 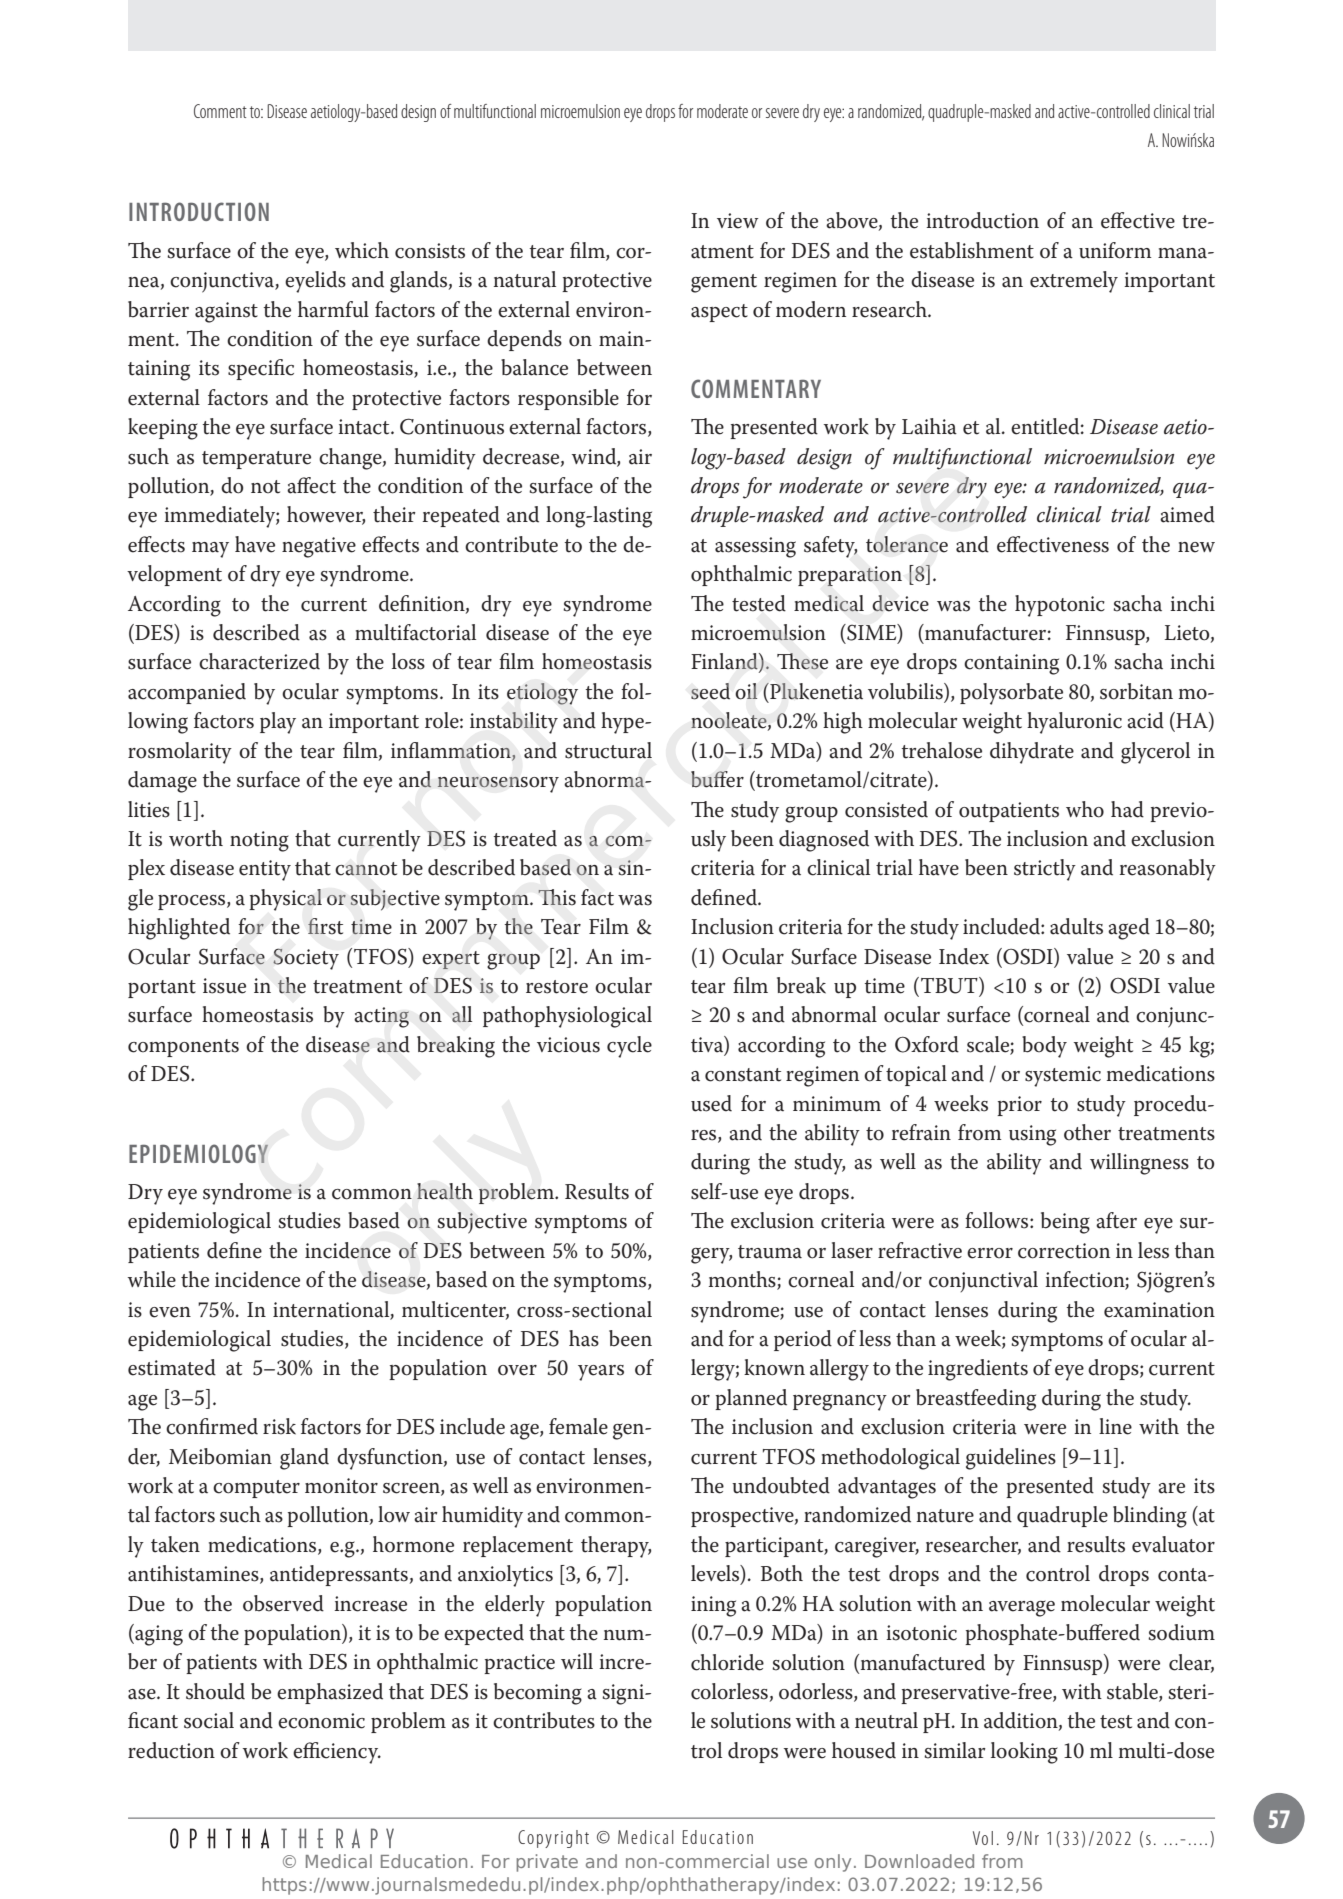 What do you see at coordinates (1074, 282) in the screenshot?
I see `extremely` at bounding box center [1074, 282].
